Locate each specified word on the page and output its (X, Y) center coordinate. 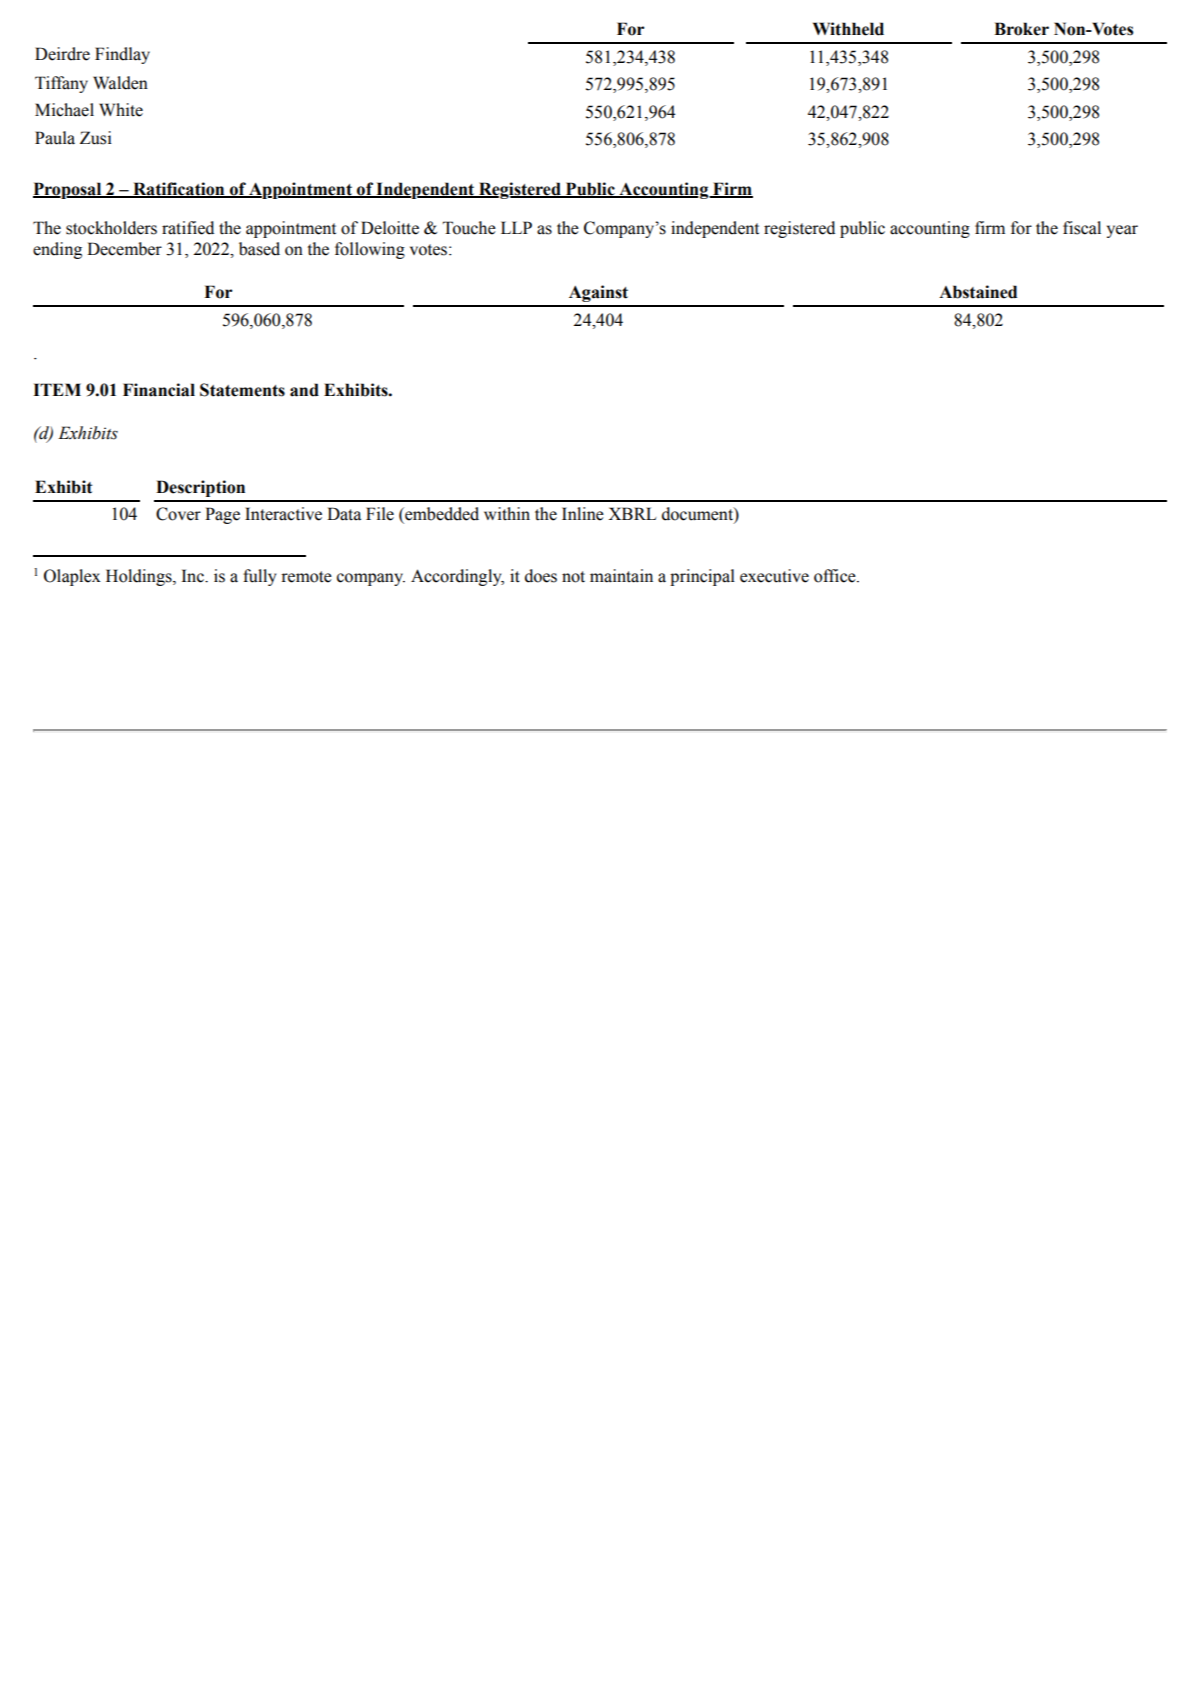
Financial (159, 390)
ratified (188, 228)
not (573, 577)
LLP (516, 227)
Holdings (140, 577)
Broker (1021, 29)
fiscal (1082, 228)
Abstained (978, 292)
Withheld (848, 29)
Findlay (122, 55)
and (304, 390)
